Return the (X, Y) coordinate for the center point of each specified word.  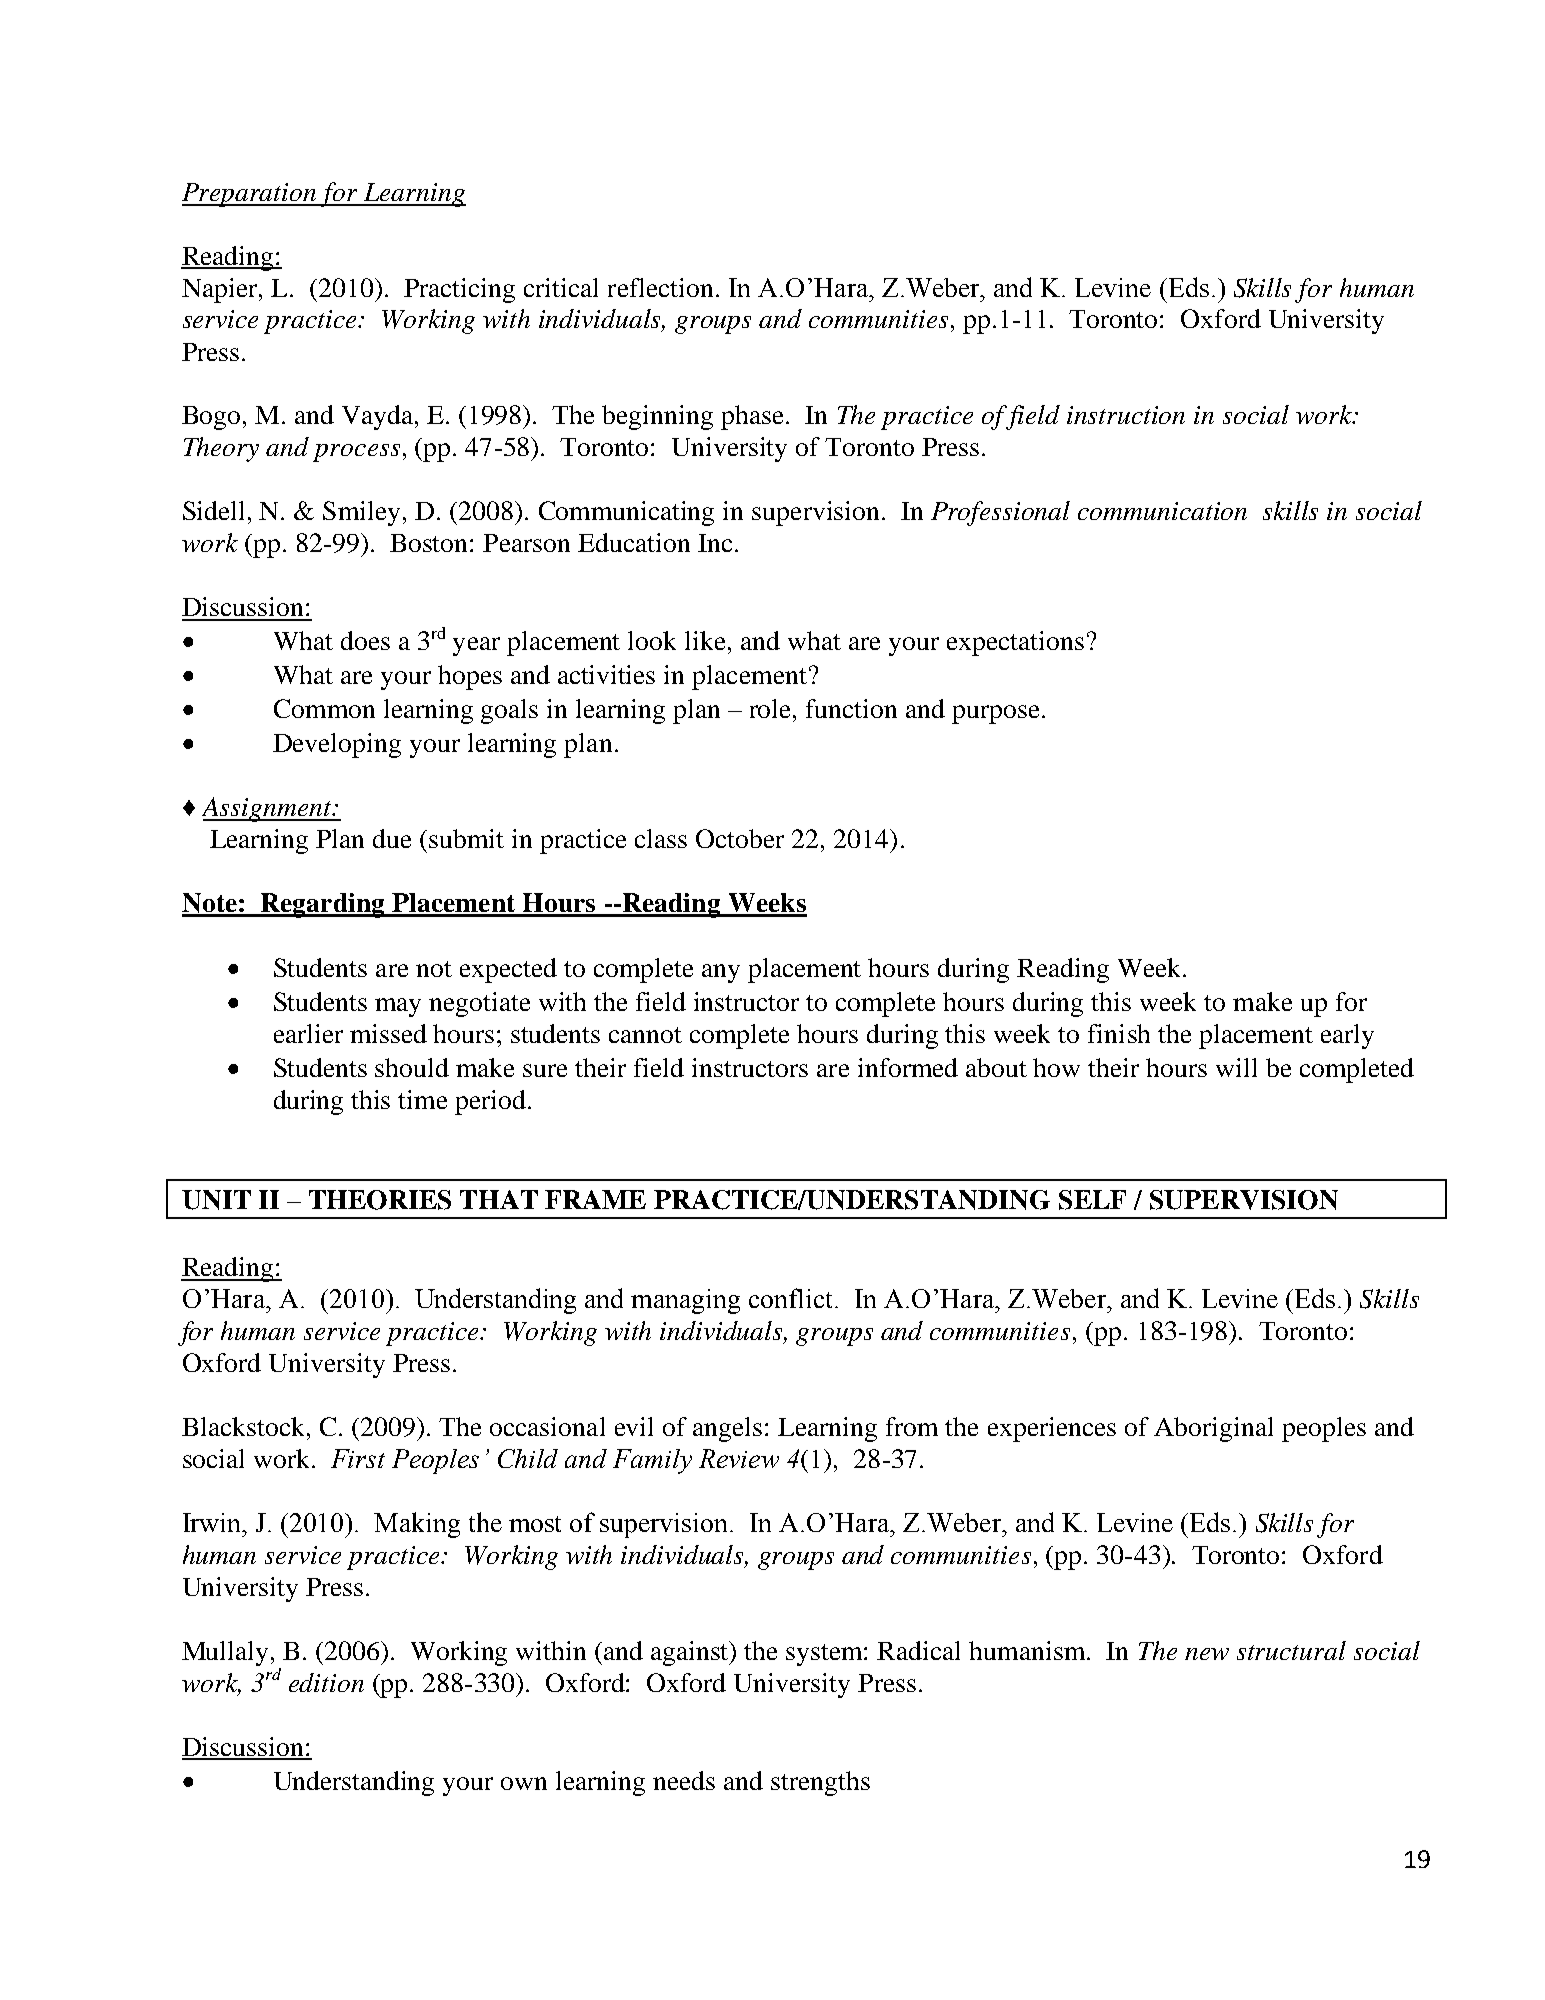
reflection (660, 287)
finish (1119, 1033)
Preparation (250, 195)
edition (326, 1682)
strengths (820, 1783)
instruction (1126, 415)
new (1207, 1654)
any (721, 973)
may (398, 1007)
